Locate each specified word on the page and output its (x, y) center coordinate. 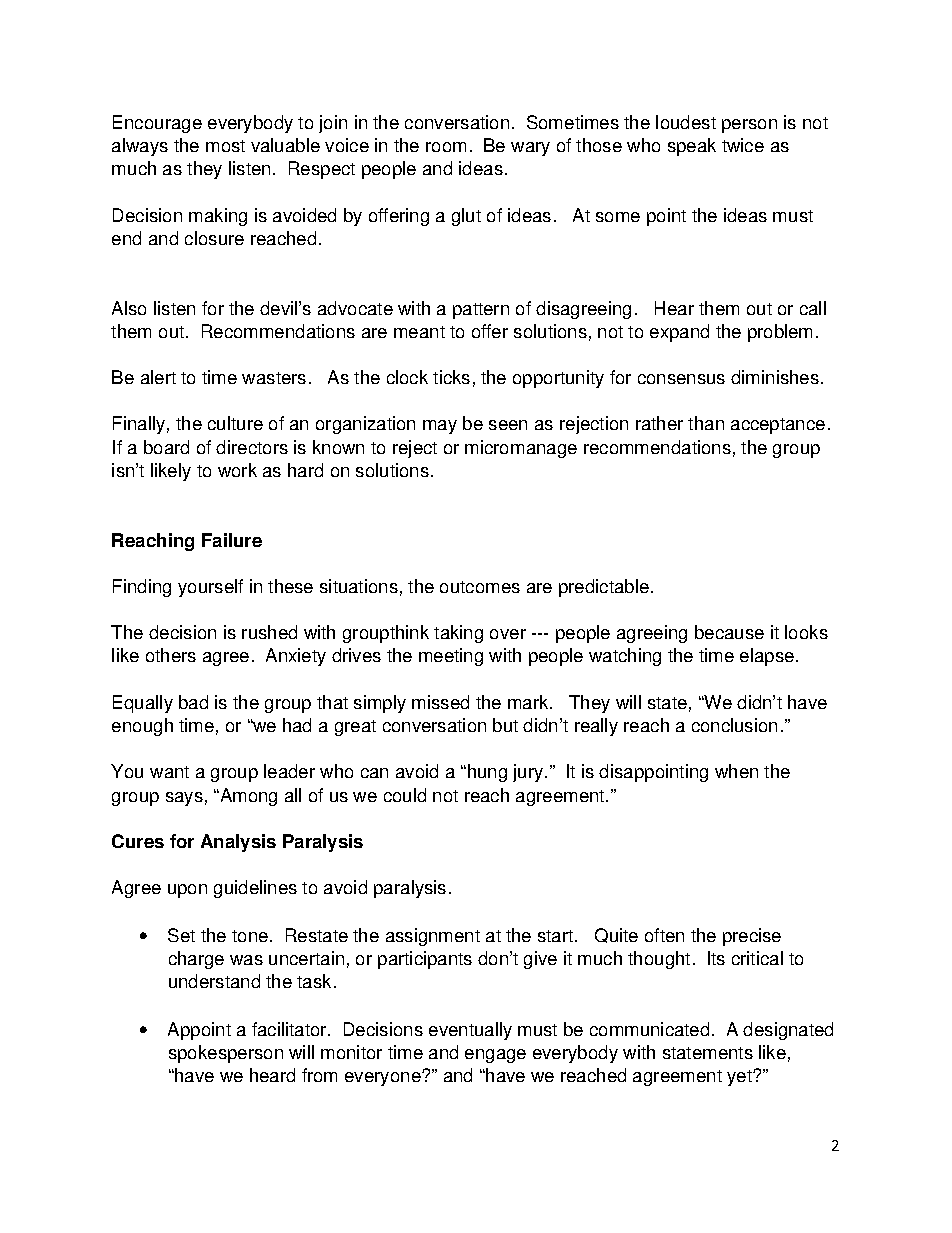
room (446, 147)
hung (487, 773)
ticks (451, 377)
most (225, 146)
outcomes (480, 587)
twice (743, 145)
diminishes (775, 377)
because (729, 632)
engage (495, 1056)
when (736, 771)
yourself (210, 588)
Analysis (238, 843)
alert (158, 377)
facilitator (290, 1029)
